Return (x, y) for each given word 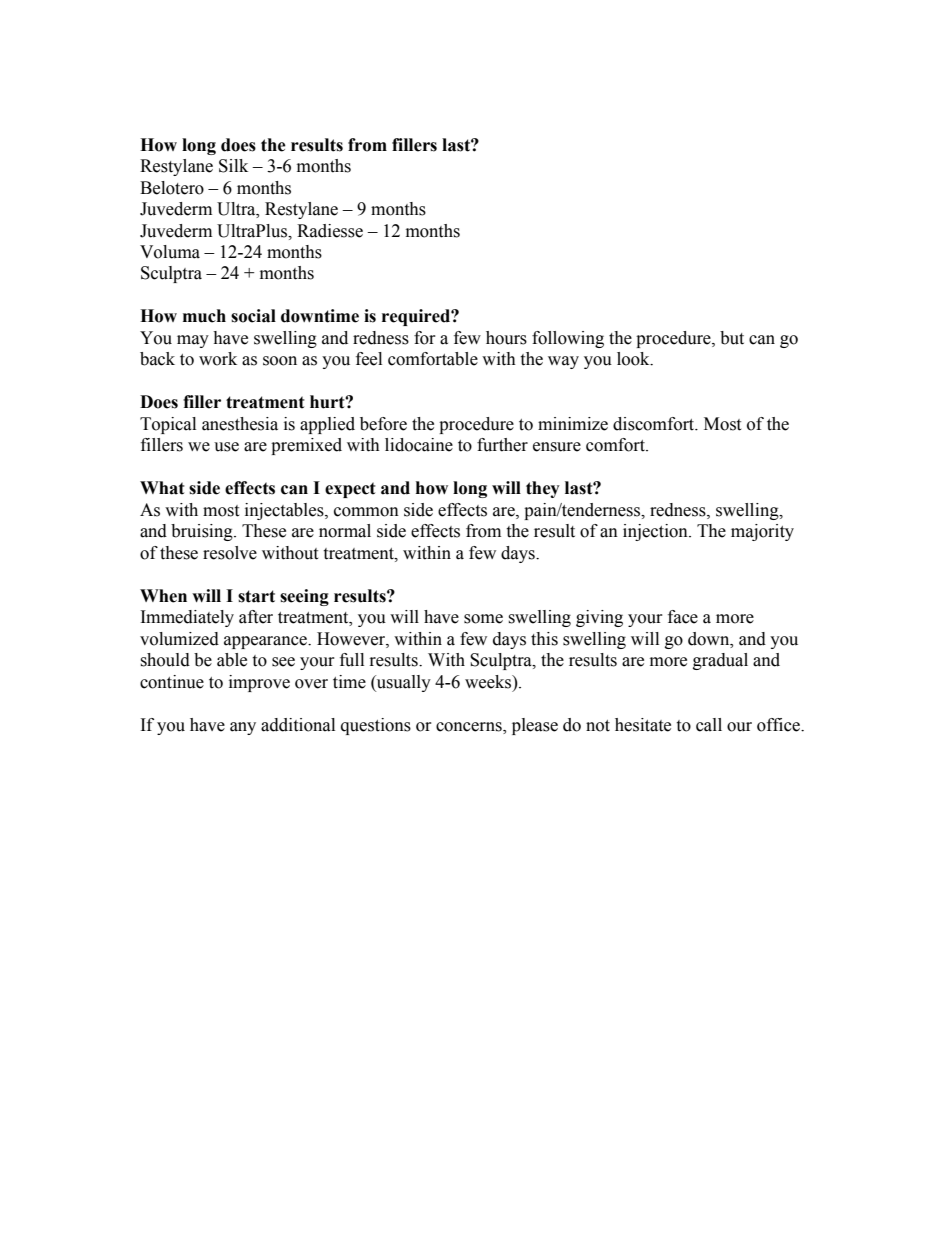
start (256, 596)
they (543, 489)
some (483, 619)
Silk (233, 166)
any (243, 728)
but (732, 338)
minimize (573, 424)
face (683, 617)
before (383, 424)
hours (506, 338)
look (634, 359)
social (253, 316)
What (162, 488)
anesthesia (240, 424)
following (568, 339)
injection (656, 532)
